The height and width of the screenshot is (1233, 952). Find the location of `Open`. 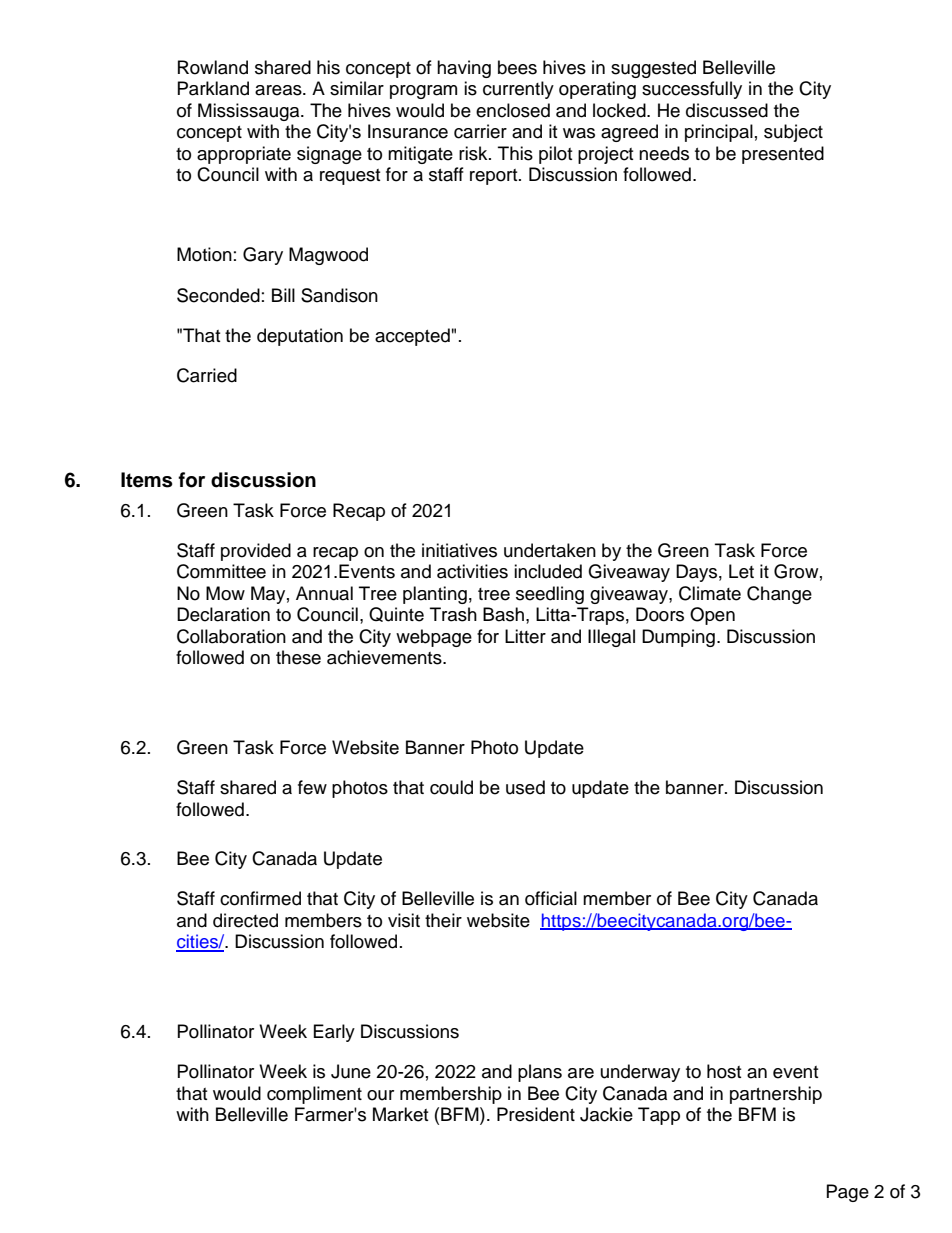

Open is located at coordinates (712, 616).
